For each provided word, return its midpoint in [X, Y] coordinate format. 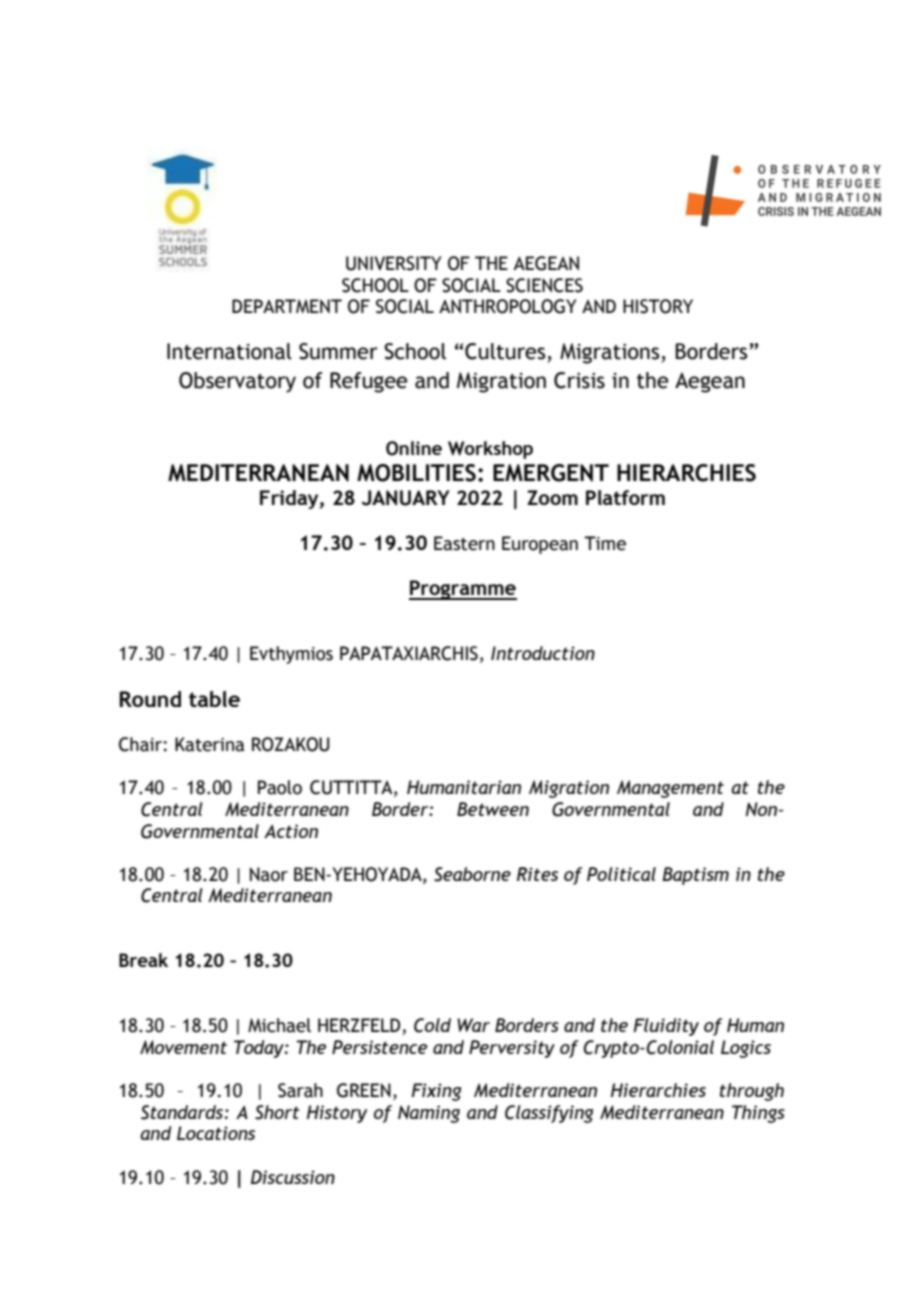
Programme [463, 590]
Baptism [695, 876]
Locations [216, 1133]
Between [493, 809]
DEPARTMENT [287, 306]
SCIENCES [544, 285]
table [214, 699]
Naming [429, 1114]
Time [605, 543]
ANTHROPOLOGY [507, 306]
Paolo [280, 787]
